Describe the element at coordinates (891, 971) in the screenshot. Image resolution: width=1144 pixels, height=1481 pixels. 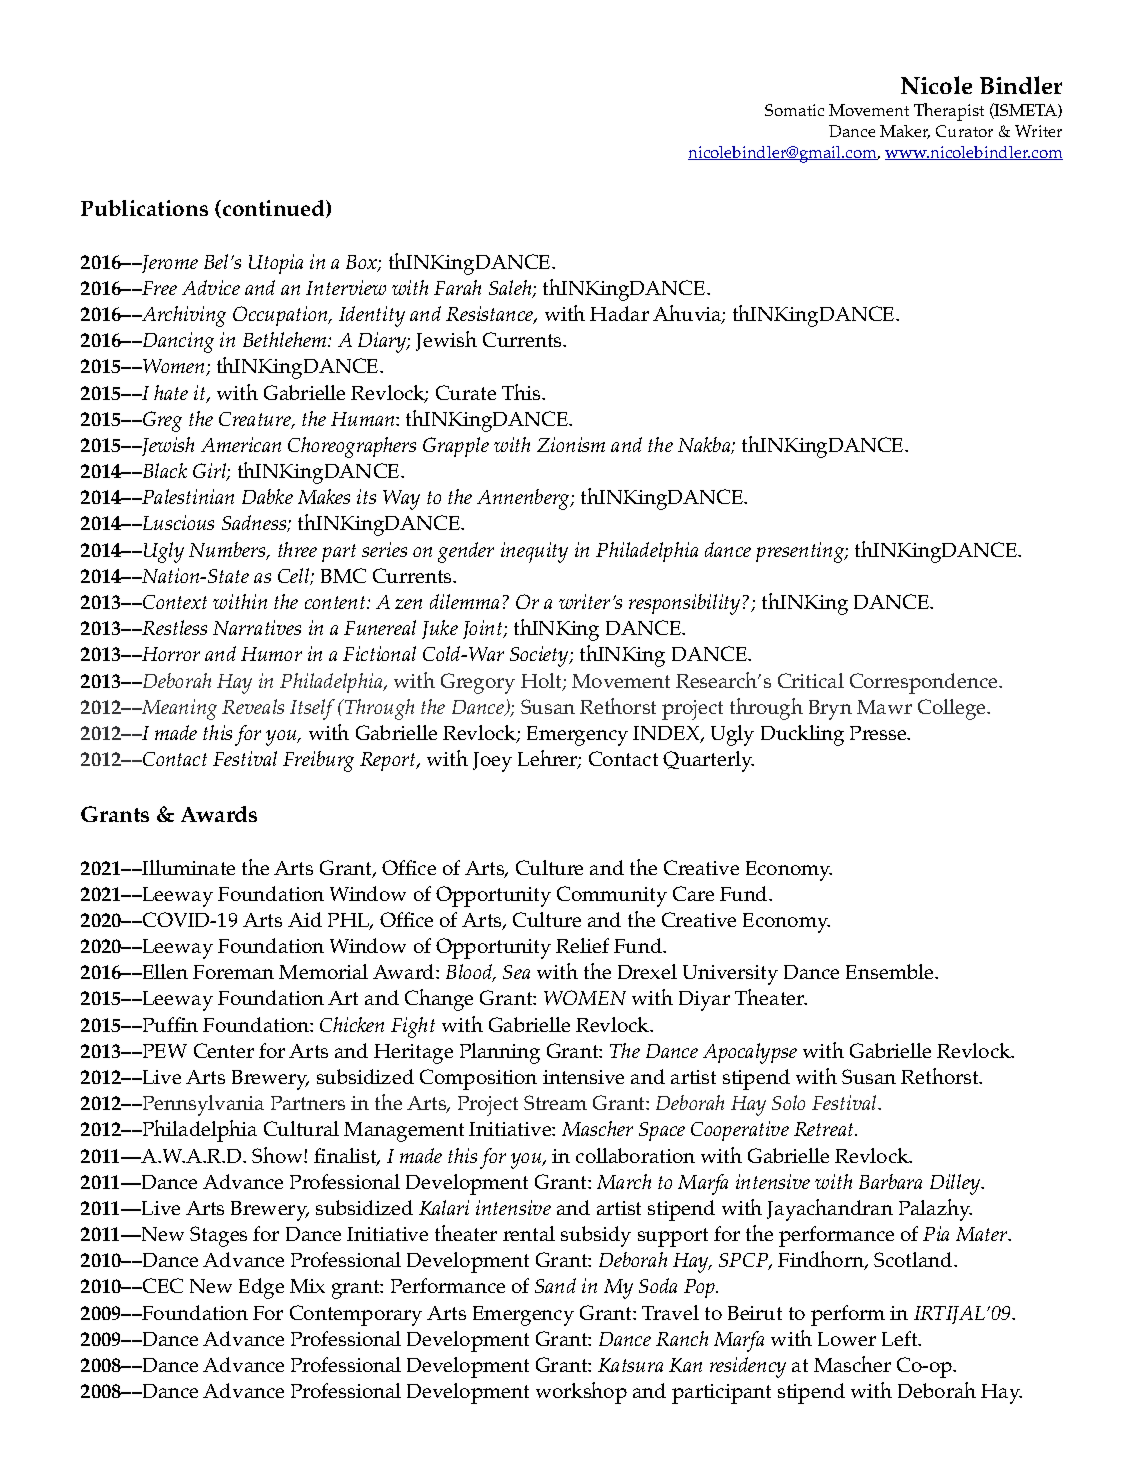
I see `Ensemble` at that location.
